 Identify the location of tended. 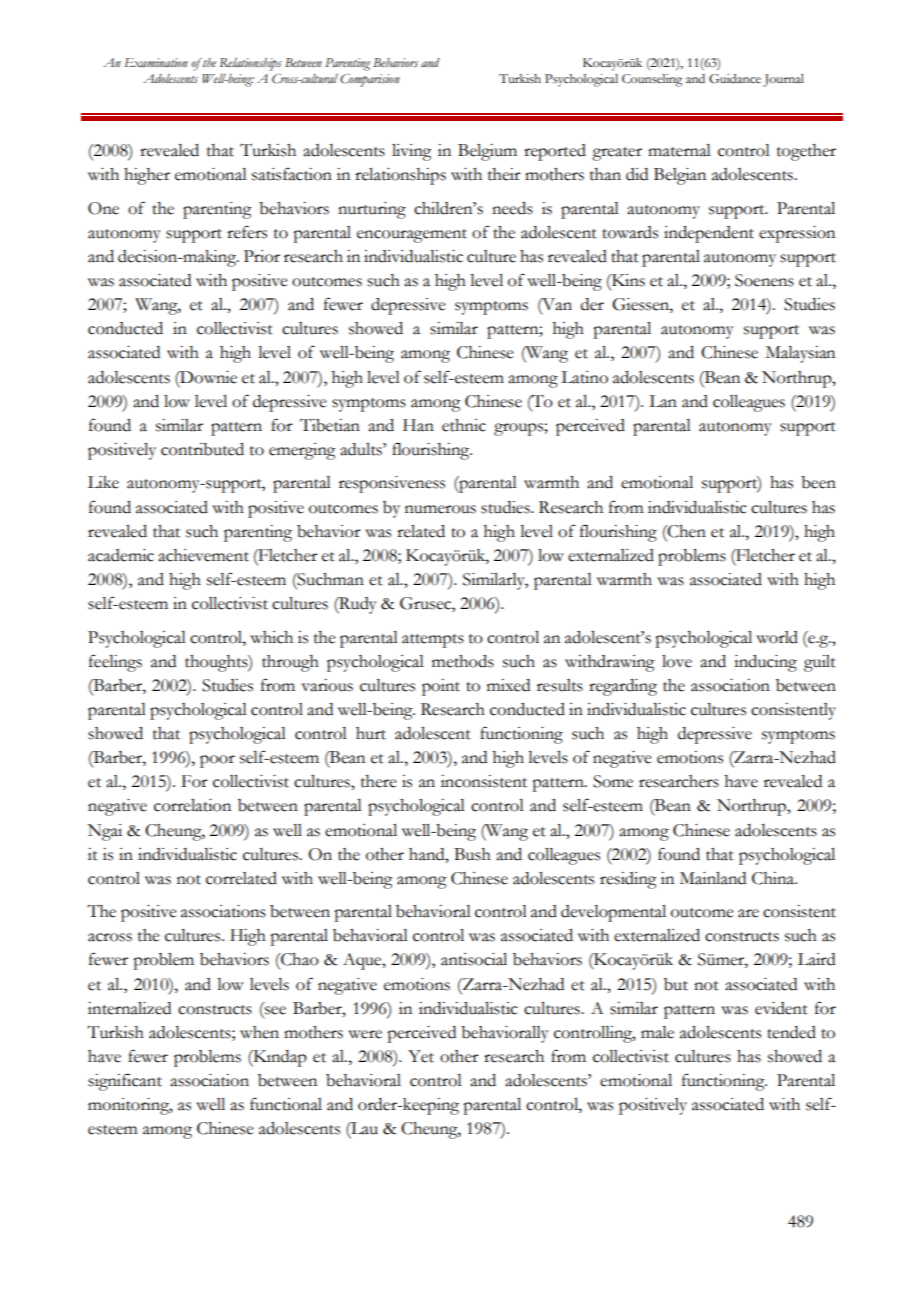
(791, 1032).
